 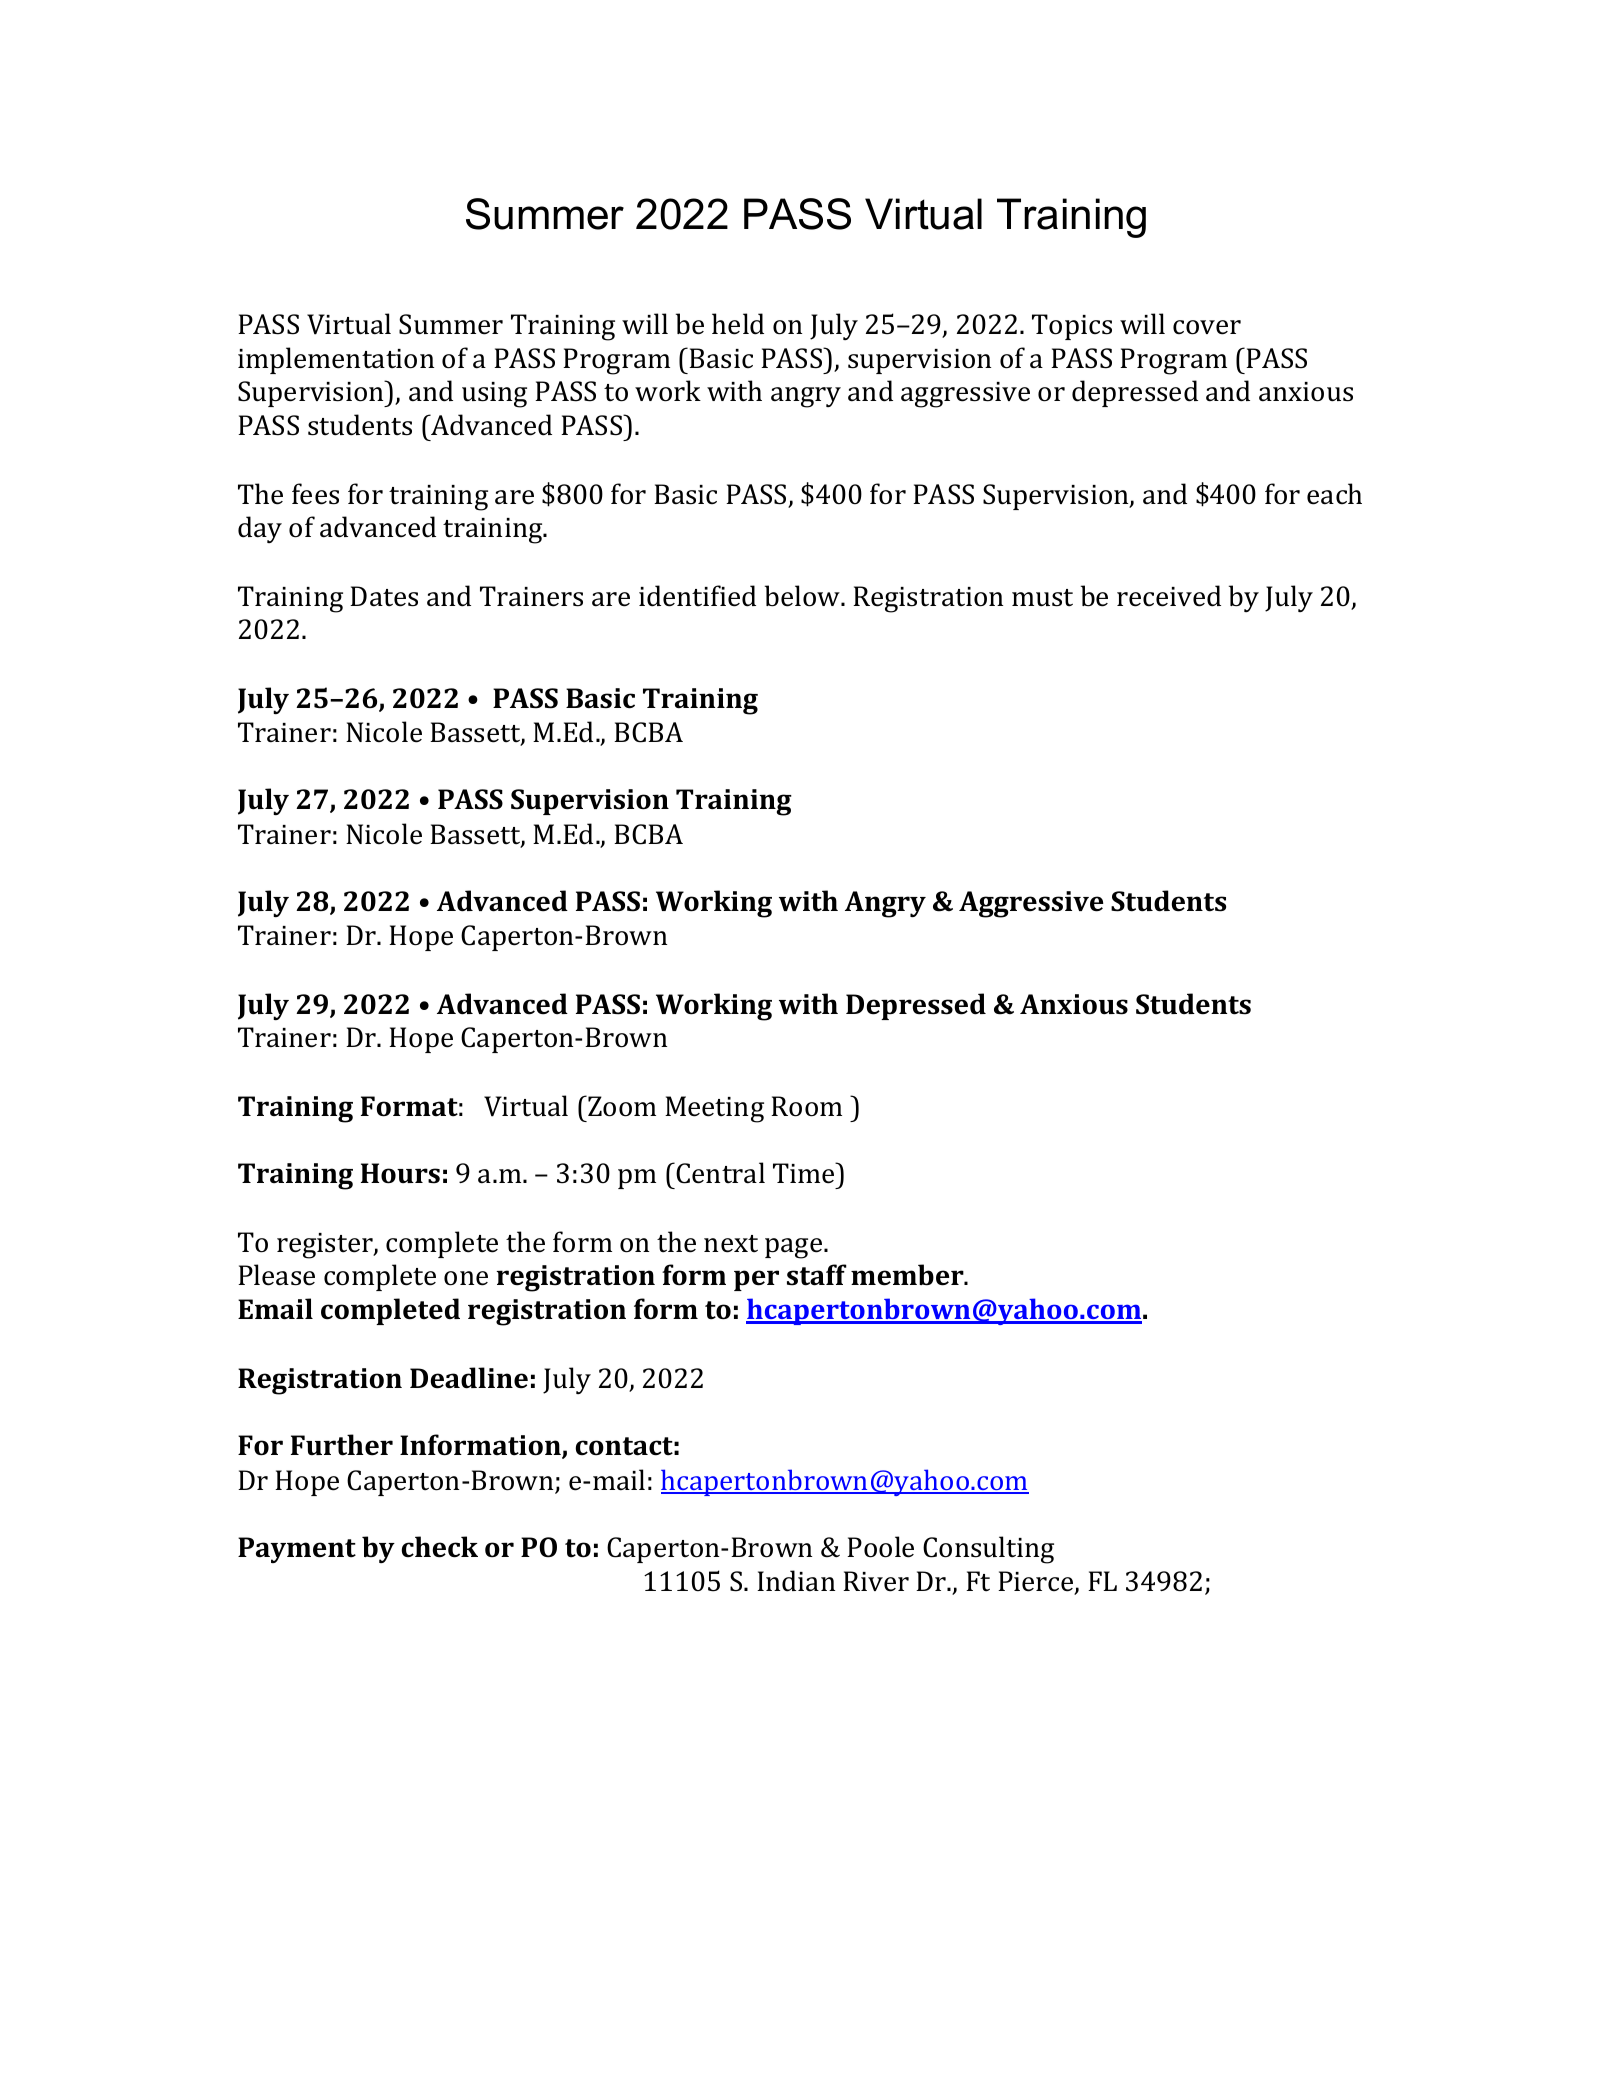 What do you see at coordinates (336, 360) in the screenshot?
I see `implementation` at bounding box center [336, 360].
